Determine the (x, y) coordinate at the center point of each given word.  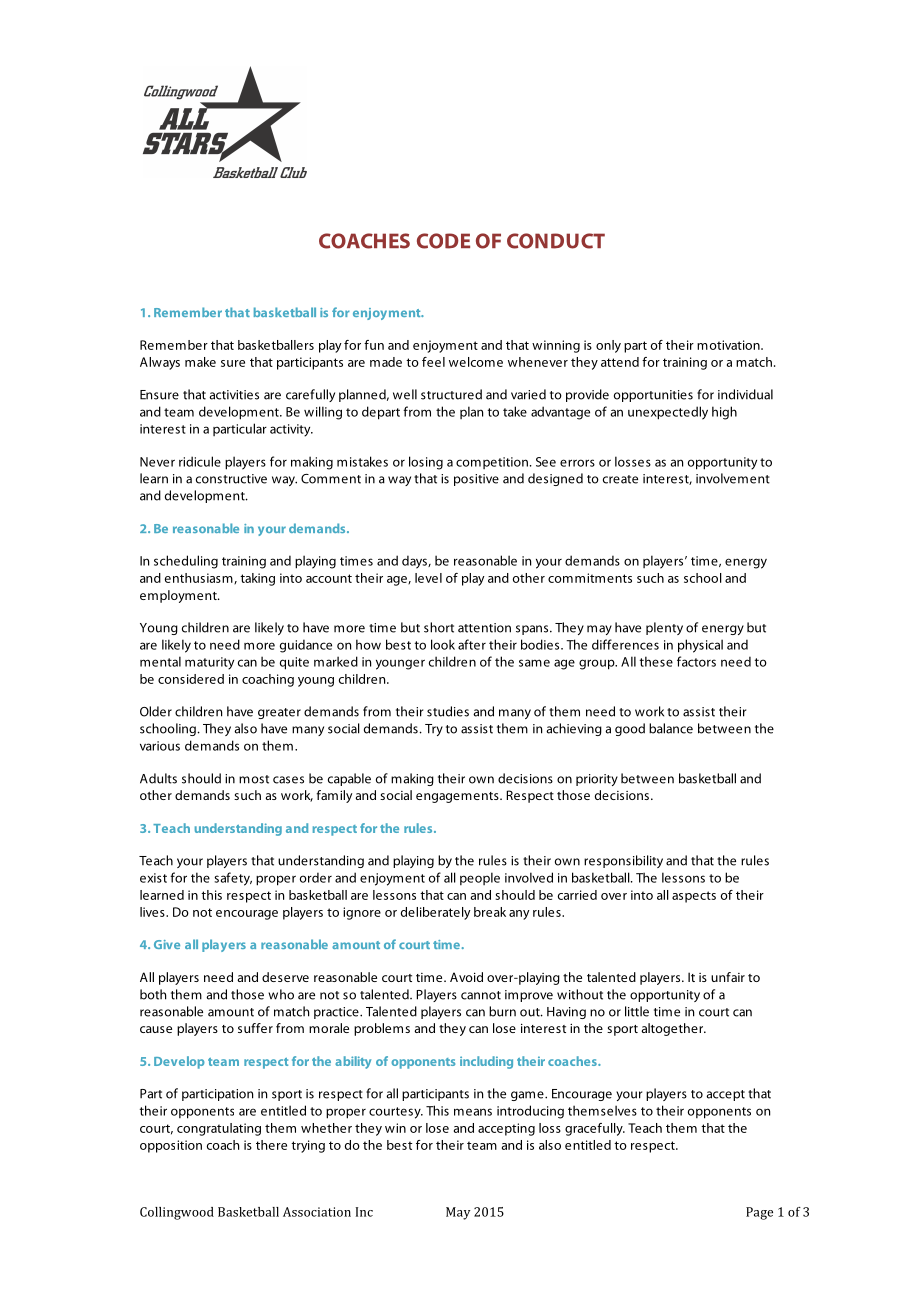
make (200, 362)
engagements (458, 797)
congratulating (219, 1129)
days (415, 562)
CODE (443, 241)
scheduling (186, 562)
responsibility (623, 861)
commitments (590, 578)
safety (233, 879)
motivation (729, 345)
